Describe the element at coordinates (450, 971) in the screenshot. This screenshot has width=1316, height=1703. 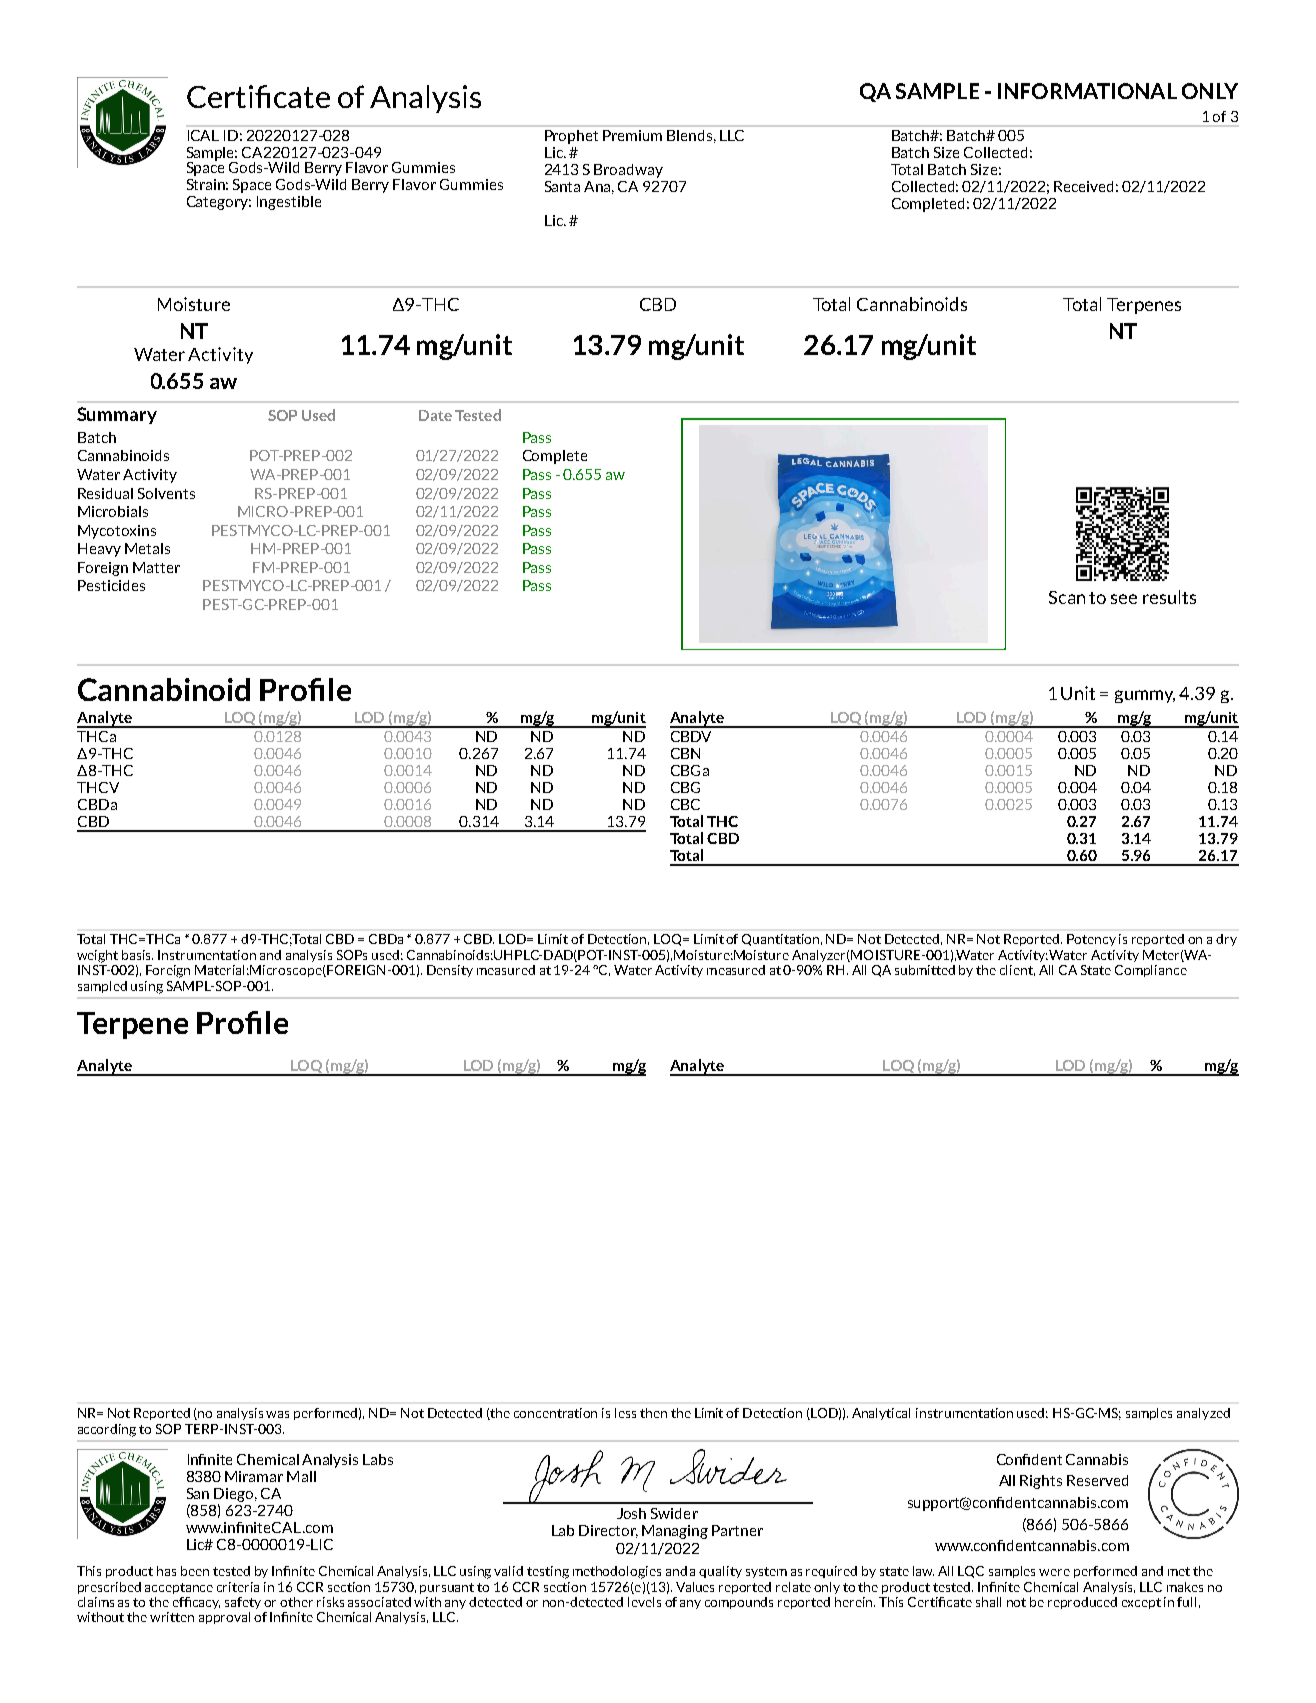
I see `Density` at that location.
